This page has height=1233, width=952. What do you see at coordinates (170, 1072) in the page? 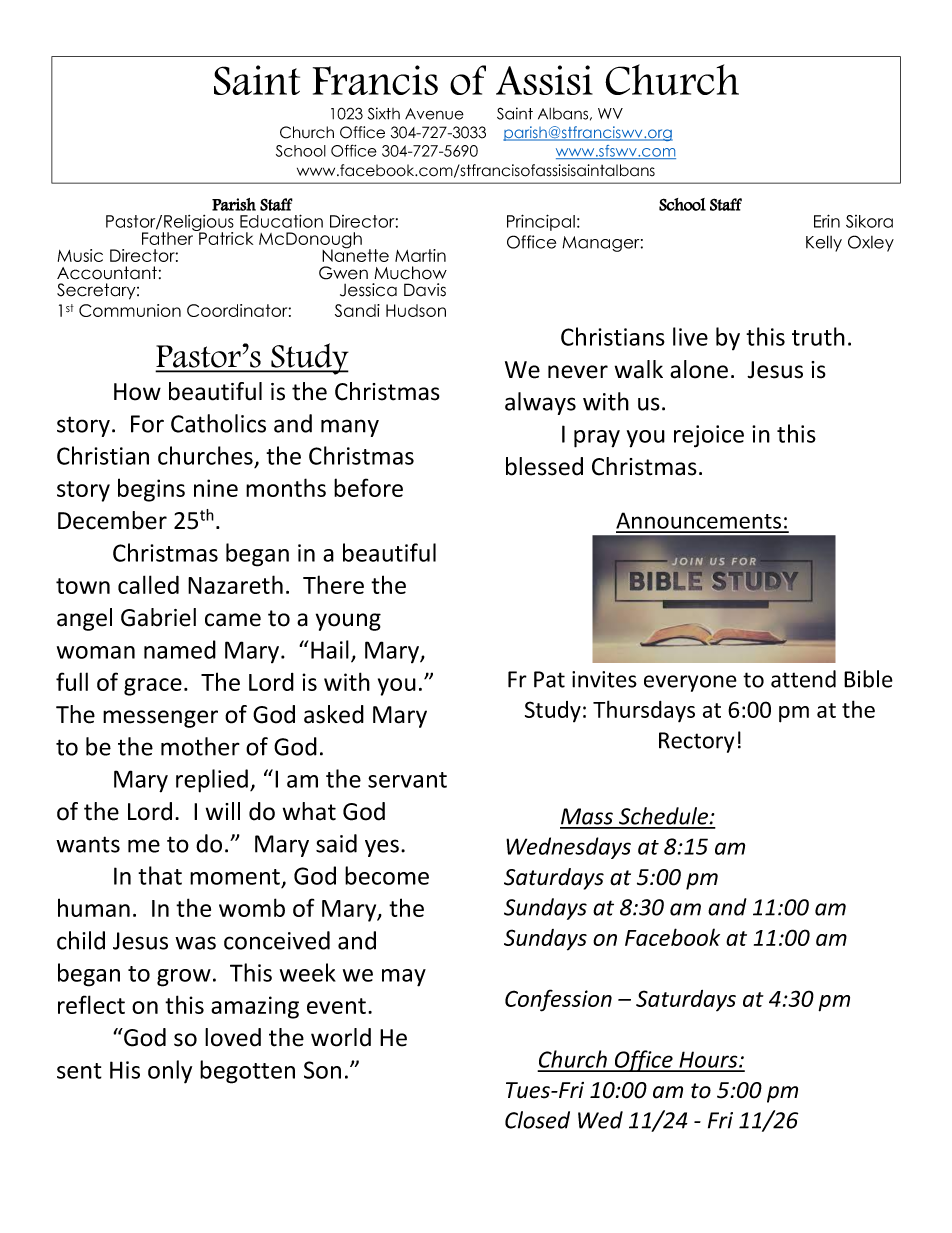
I see `only` at bounding box center [170, 1072].
